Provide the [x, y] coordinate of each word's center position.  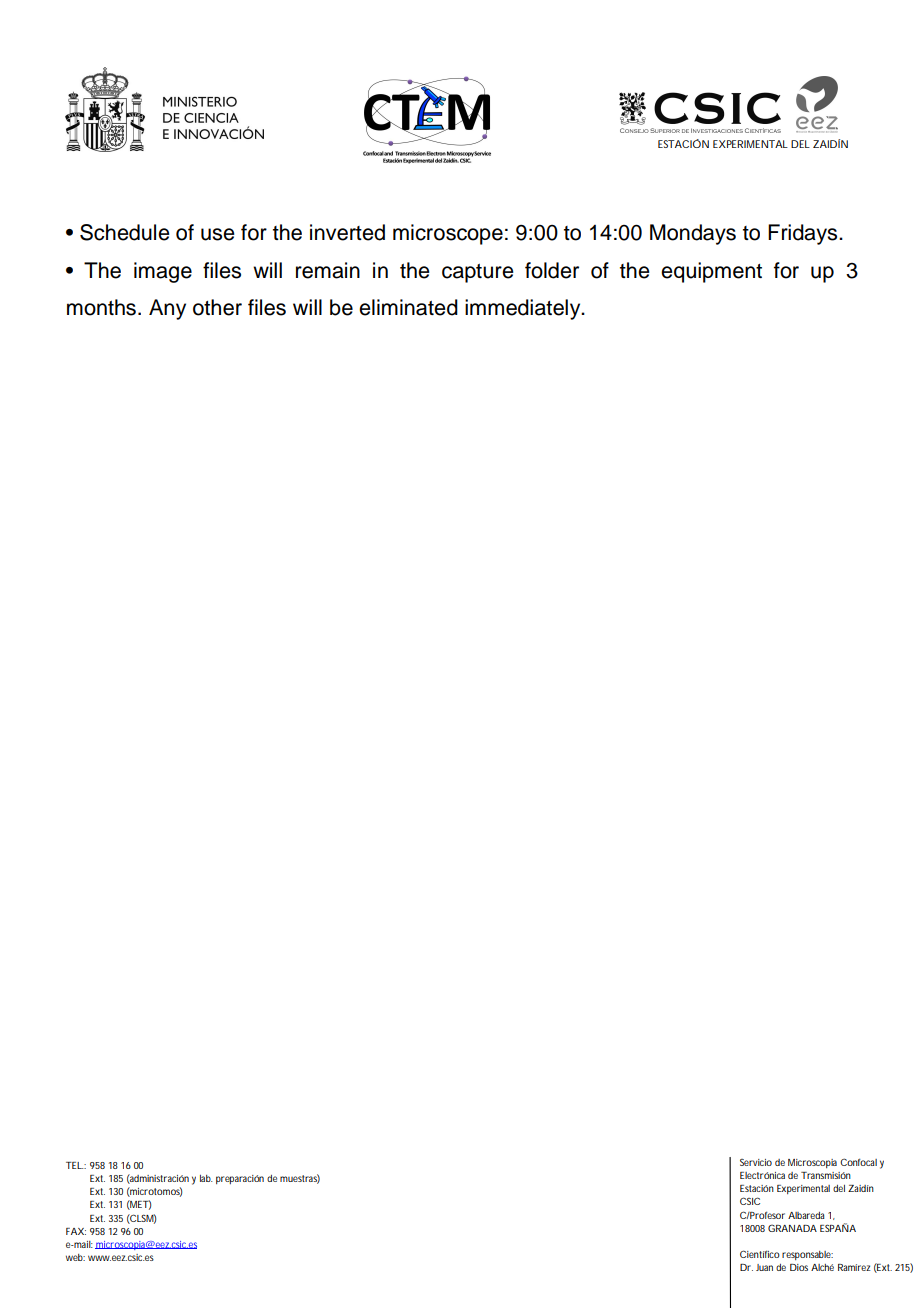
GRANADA [792, 1228]
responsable [807, 1255]
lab [206, 1178]
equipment [711, 272]
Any [167, 309]
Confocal [858, 1162]
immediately [524, 309]
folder [552, 270]
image [163, 272]
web [75, 1257]
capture [478, 273]
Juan [764, 1267]
